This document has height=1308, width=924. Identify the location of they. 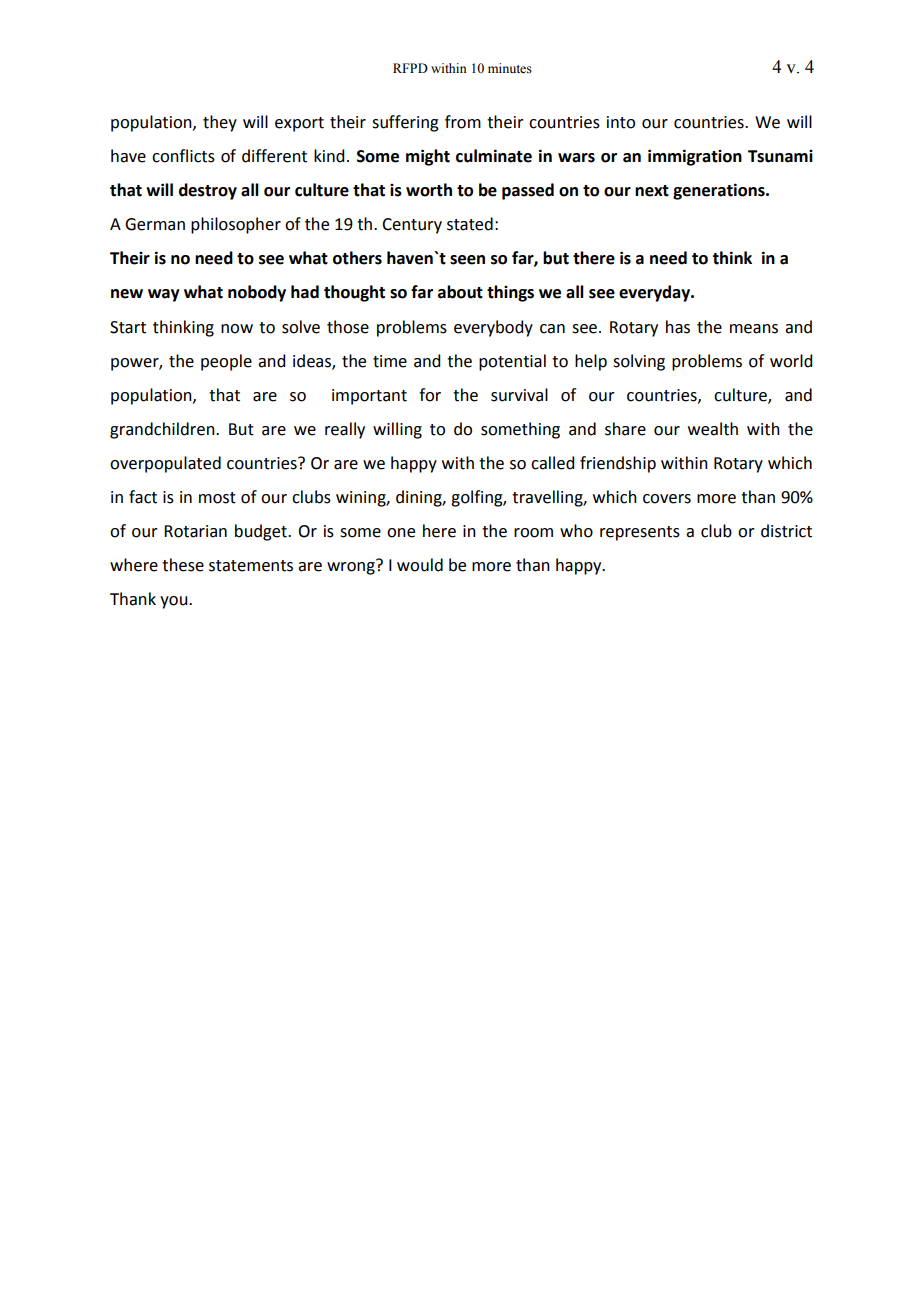
(220, 123).
